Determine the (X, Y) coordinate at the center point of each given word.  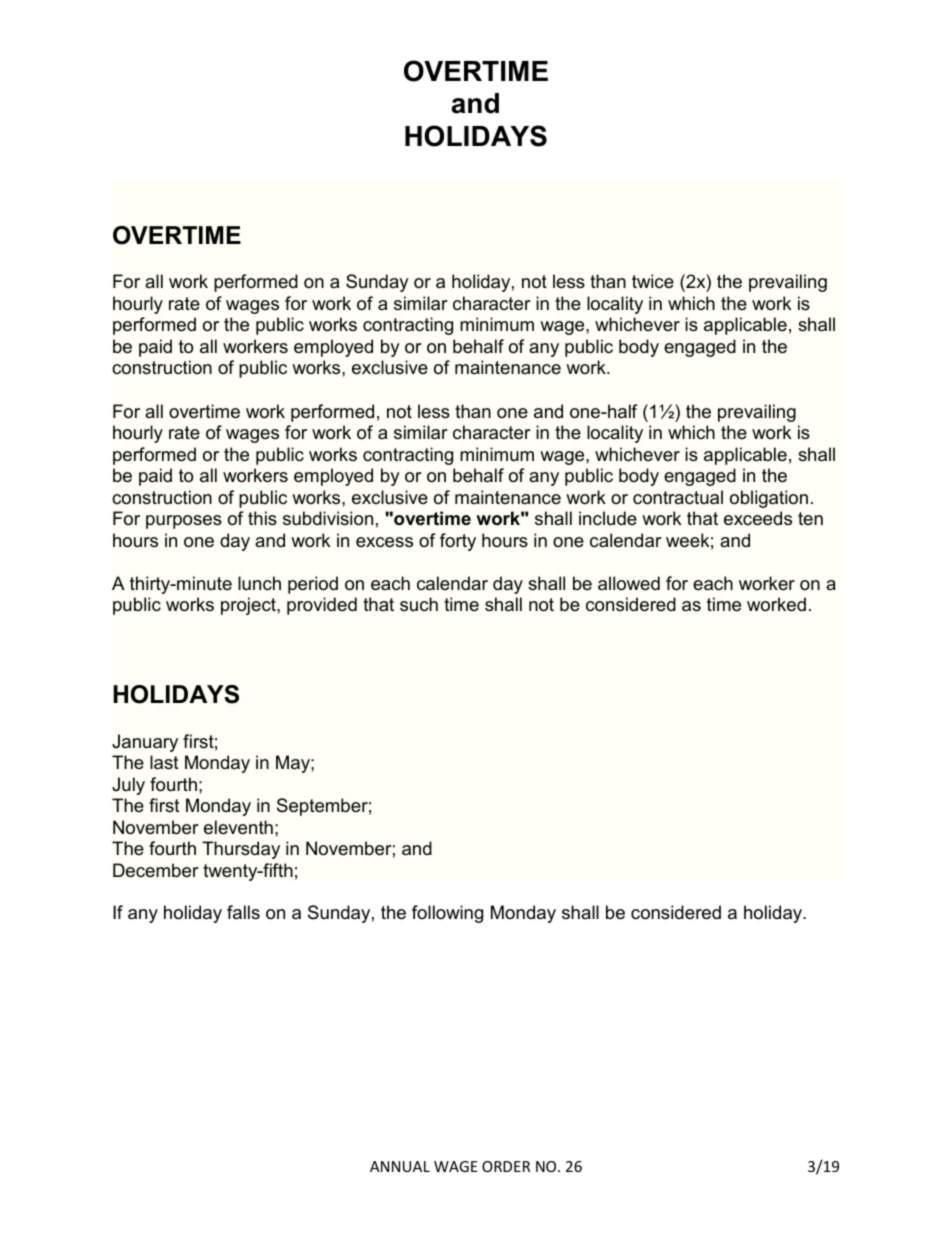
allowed (629, 583)
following (447, 914)
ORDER (506, 1166)
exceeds (758, 518)
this (262, 518)
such (419, 604)
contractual (678, 497)
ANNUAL (400, 1166)
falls (243, 912)
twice (653, 281)
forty (458, 542)
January (145, 743)
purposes (184, 522)
